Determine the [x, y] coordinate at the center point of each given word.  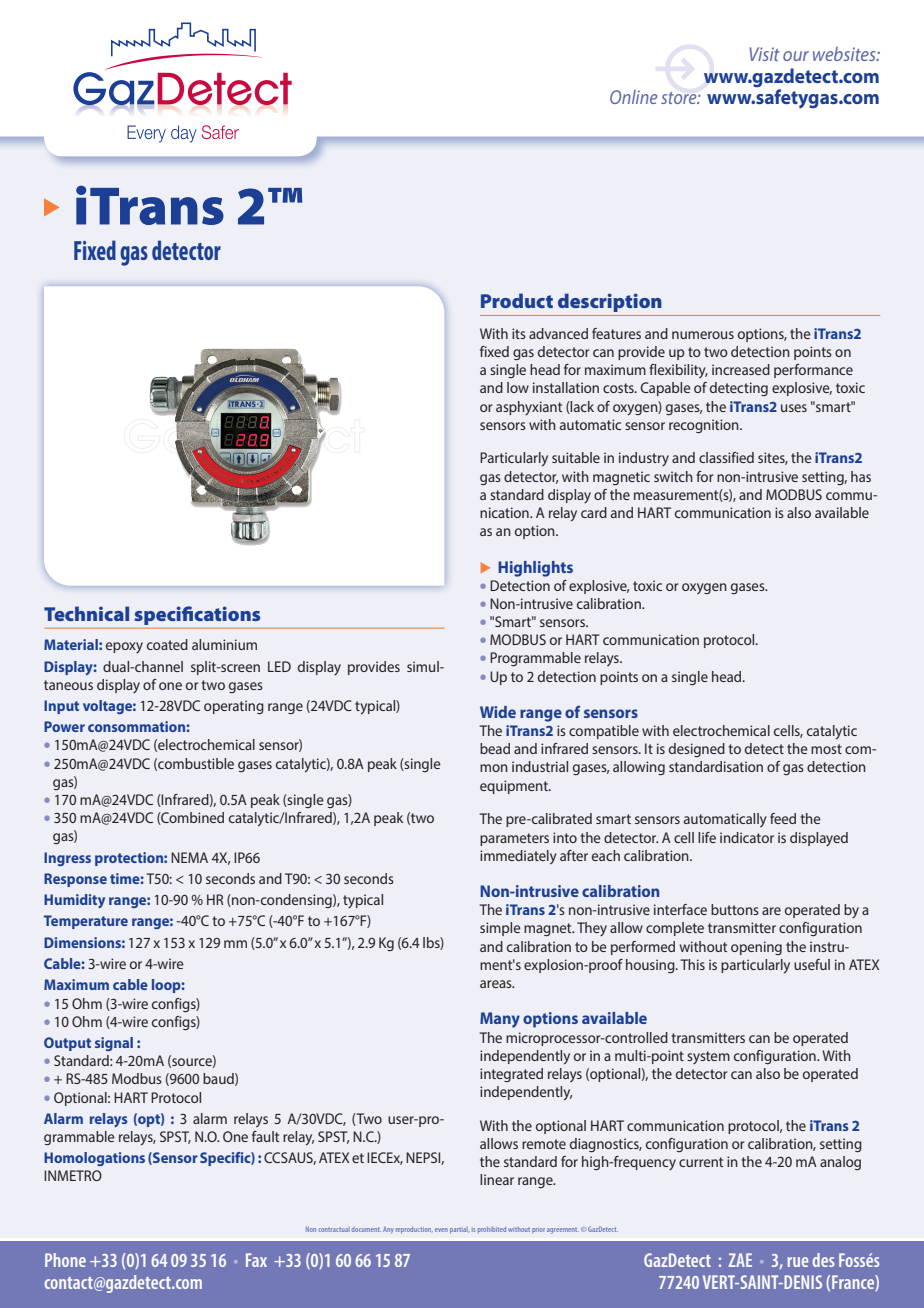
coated [167, 644]
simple [500, 929]
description [610, 302]
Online [633, 97]
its [519, 333]
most [826, 749]
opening [756, 948]
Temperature [86, 922]
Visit [764, 54]
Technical [86, 613]
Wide [498, 712]
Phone [65, 1260]
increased [741, 369]
